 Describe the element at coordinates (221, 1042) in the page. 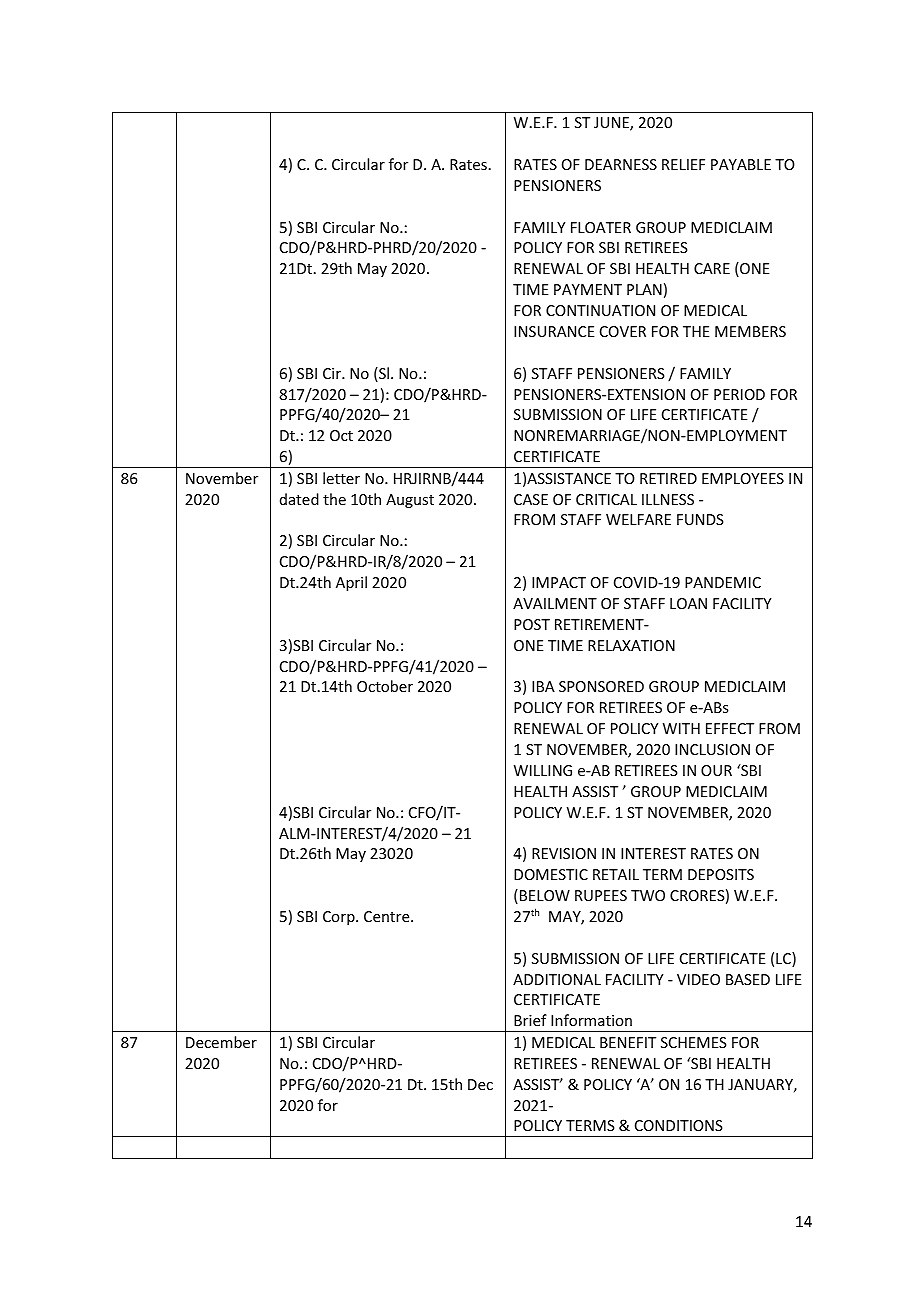

I see `December` at that location.
